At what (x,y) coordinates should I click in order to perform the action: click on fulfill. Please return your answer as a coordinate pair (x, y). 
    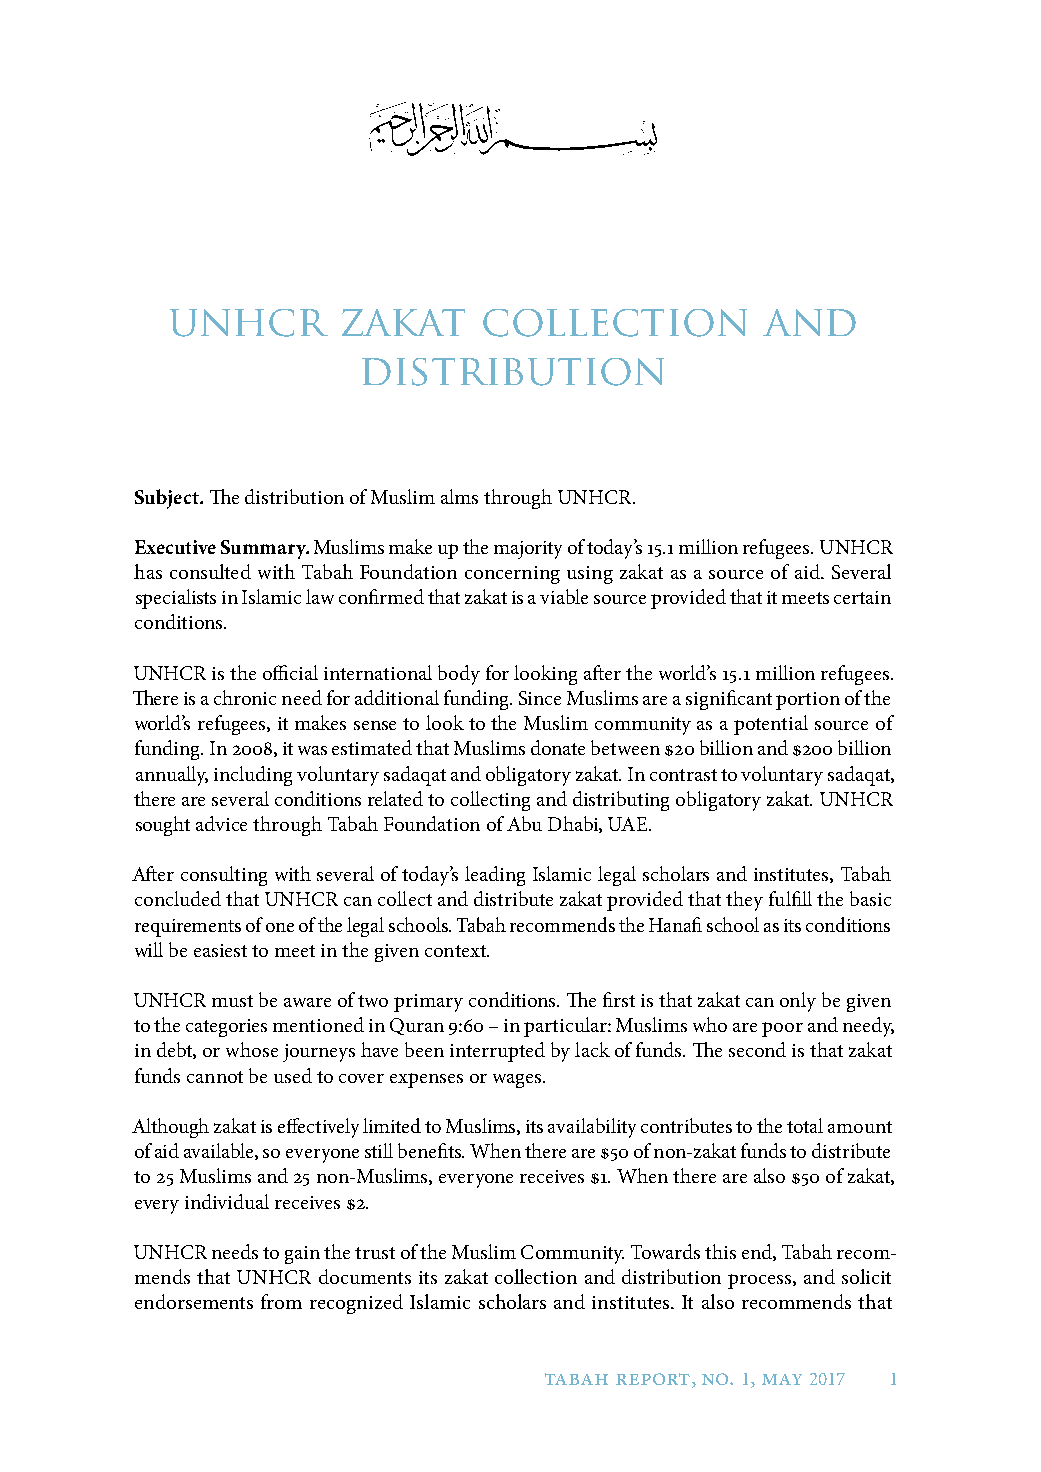
    Looking at the image, I should click on (790, 898).
